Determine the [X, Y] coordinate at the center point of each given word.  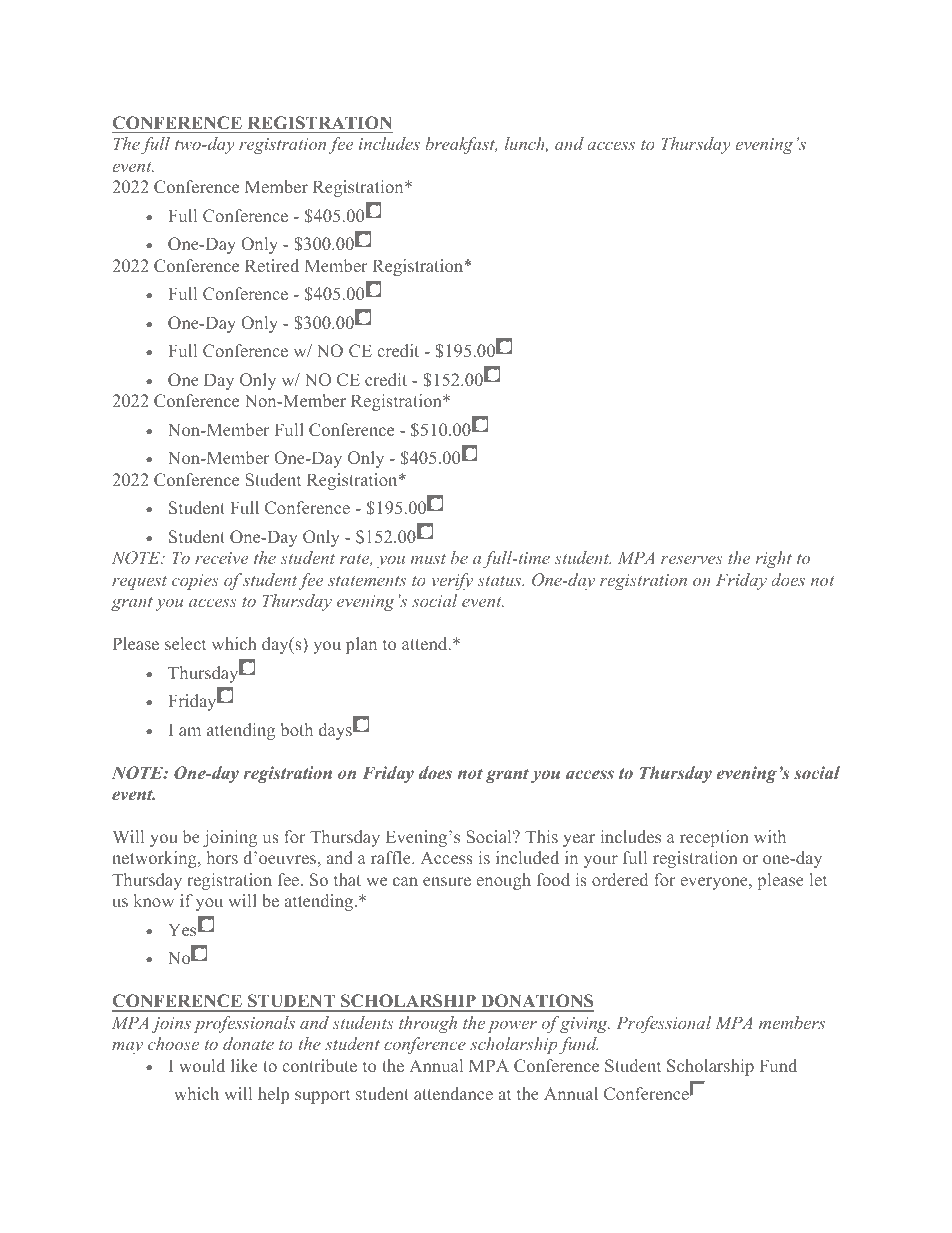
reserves [692, 560]
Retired [272, 265]
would [202, 1065]
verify [452, 581]
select [185, 643]
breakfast [461, 145]
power [512, 1027]
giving [584, 1024]
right [774, 559]
